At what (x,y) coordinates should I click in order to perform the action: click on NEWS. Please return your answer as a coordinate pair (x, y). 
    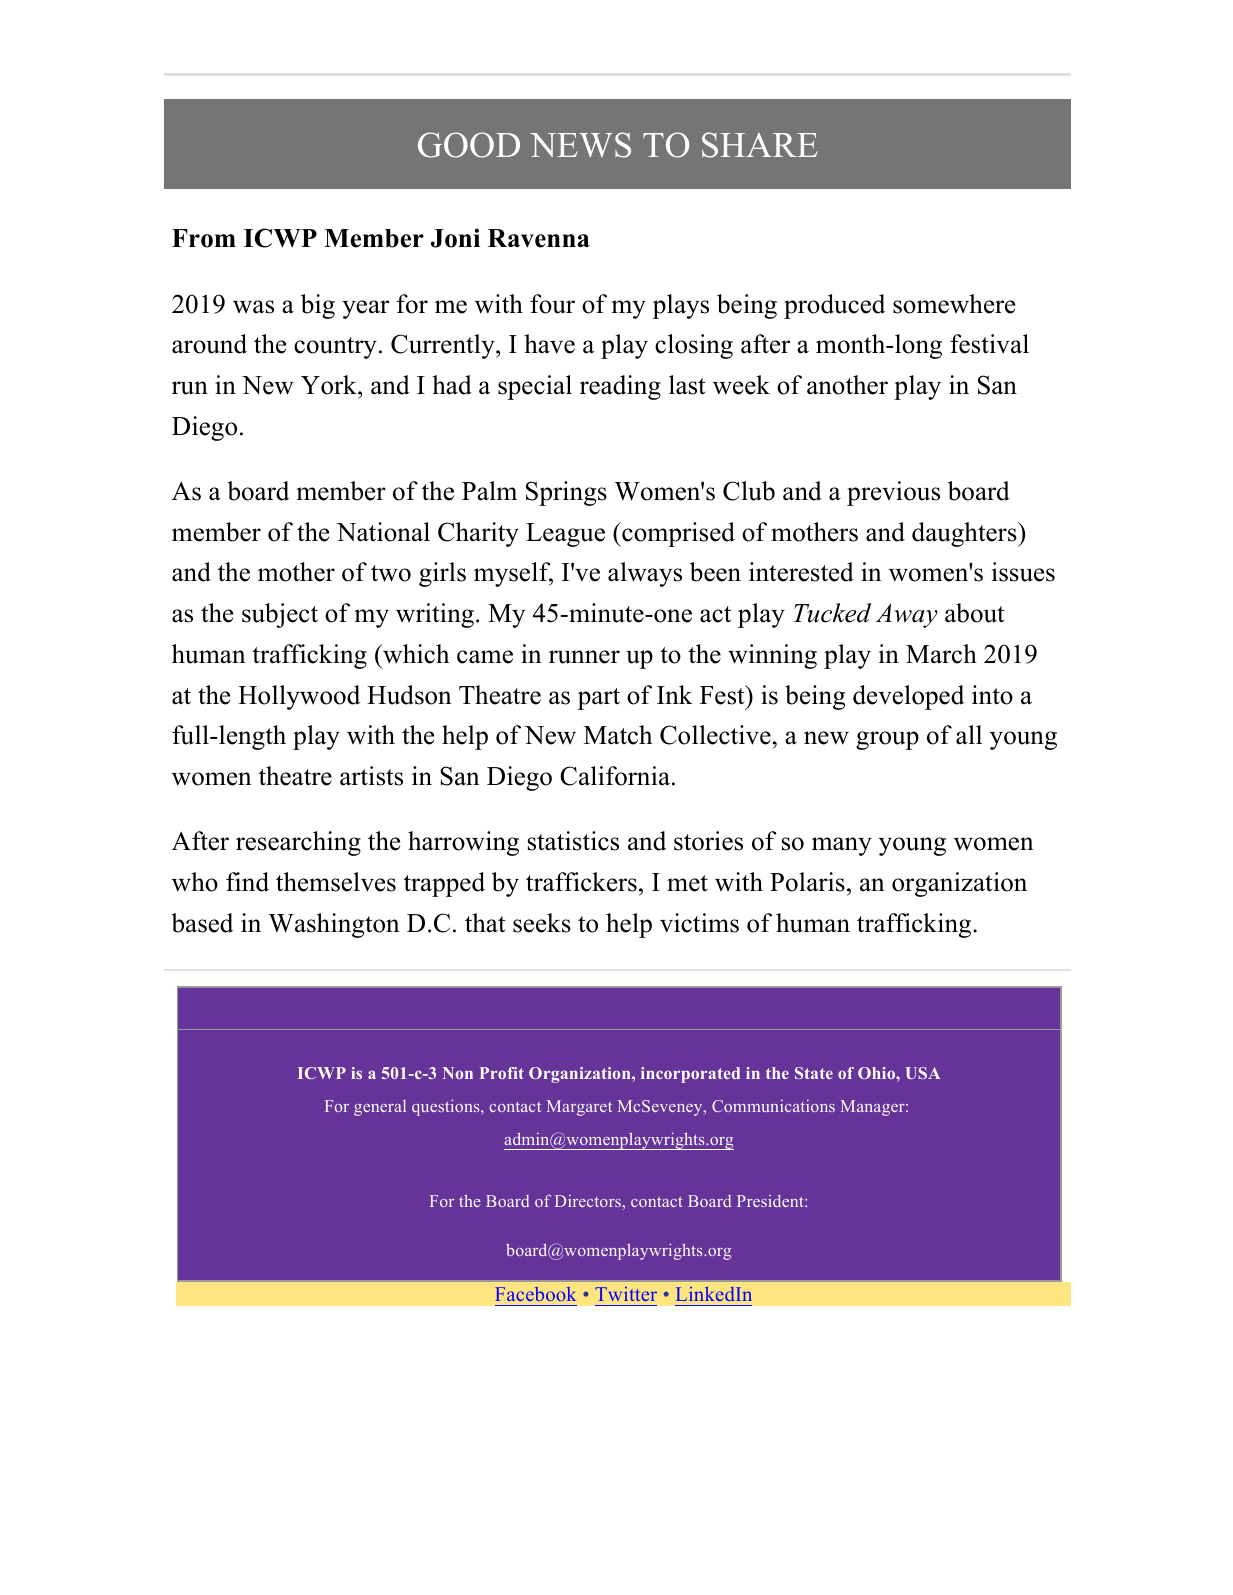
    Looking at the image, I should click on (580, 145).
